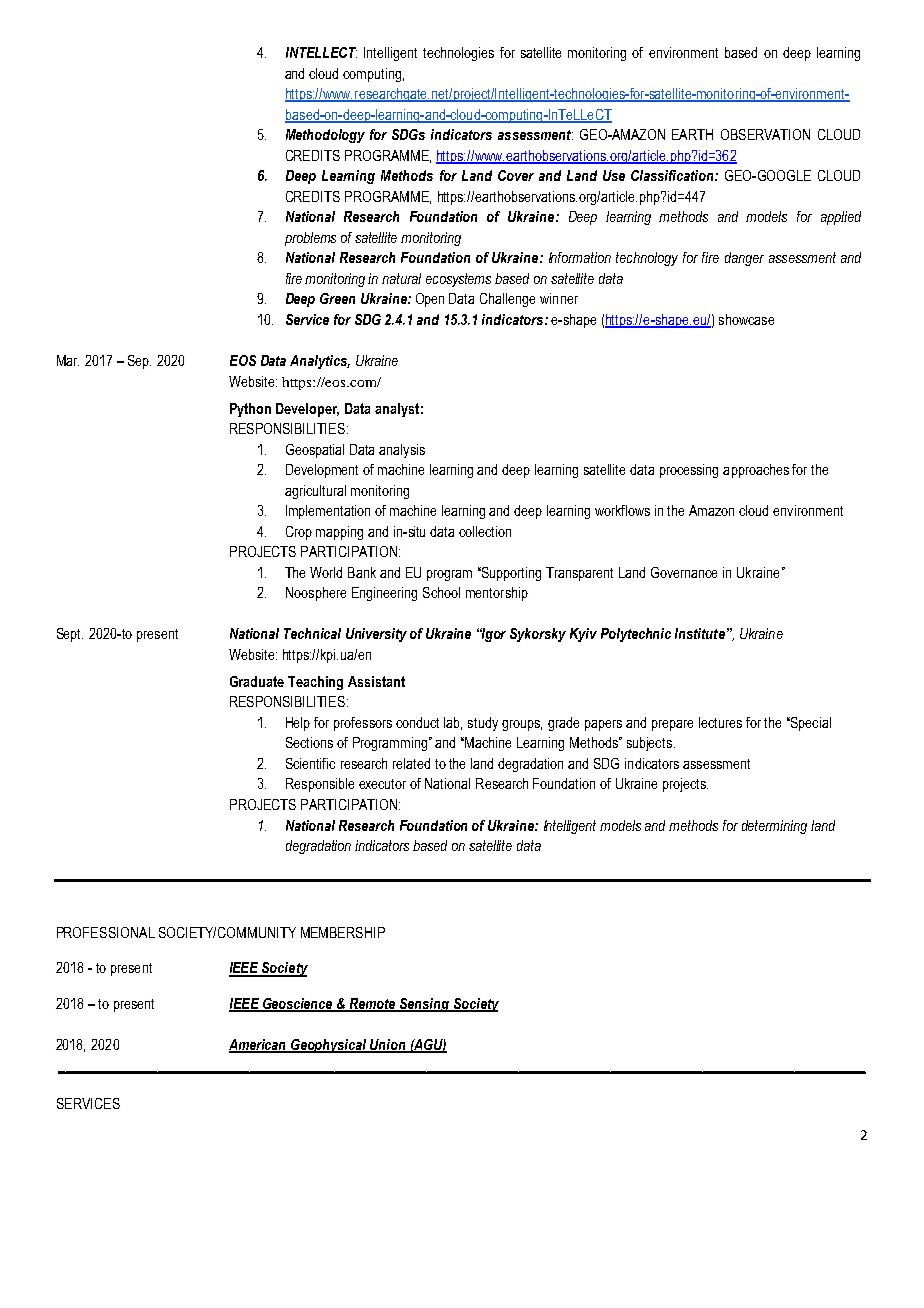  I want to click on American, so click(259, 1046).
